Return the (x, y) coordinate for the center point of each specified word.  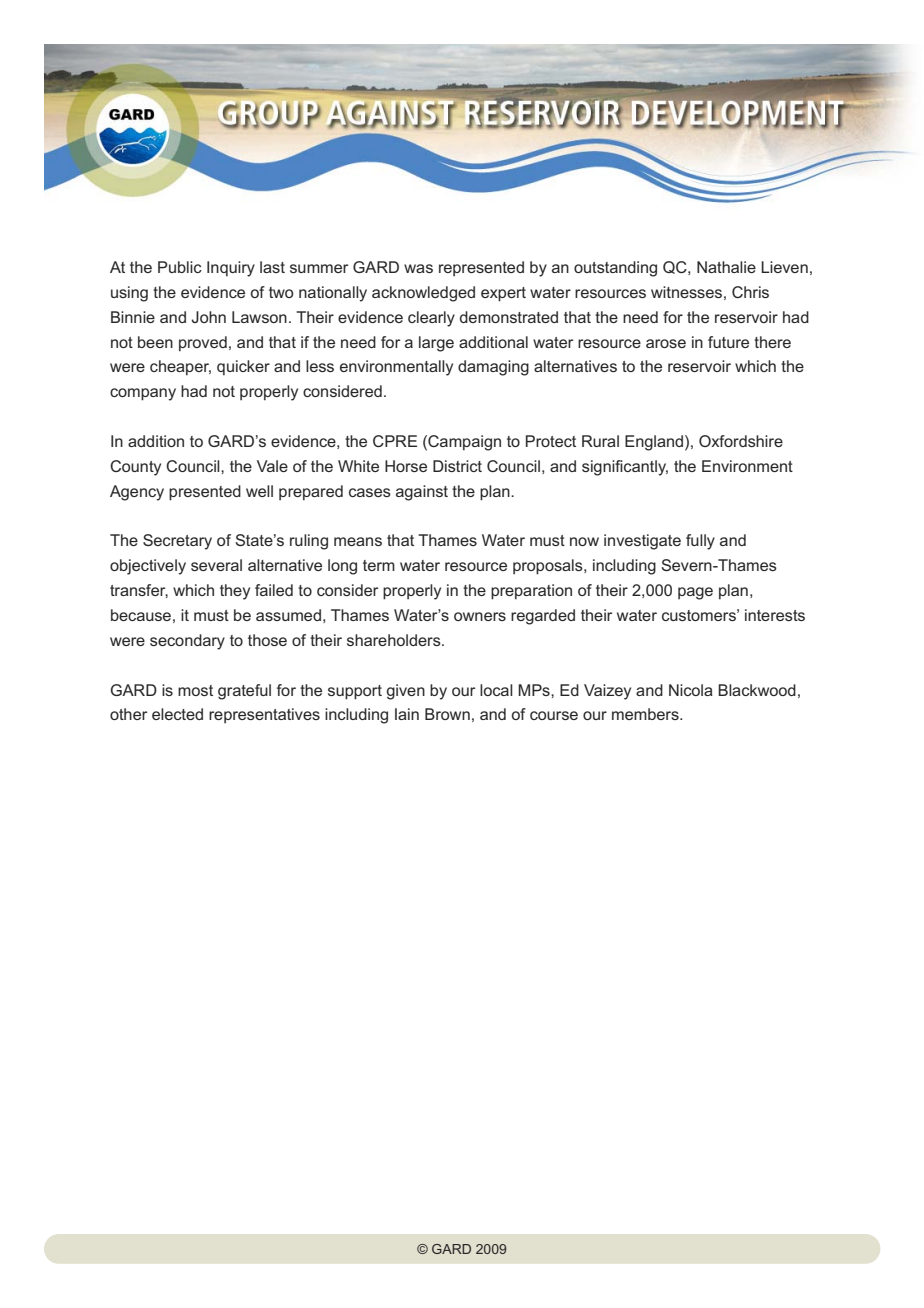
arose (666, 343)
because (141, 615)
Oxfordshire (741, 441)
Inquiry (231, 269)
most (195, 690)
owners (480, 616)
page (695, 593)
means (358, 541)
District (457, 466)
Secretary (177, 542)
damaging (493, 368)
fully (700, 542)
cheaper (180, 367)
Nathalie (726, 267)
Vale (272, 466)
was (418, 268)
